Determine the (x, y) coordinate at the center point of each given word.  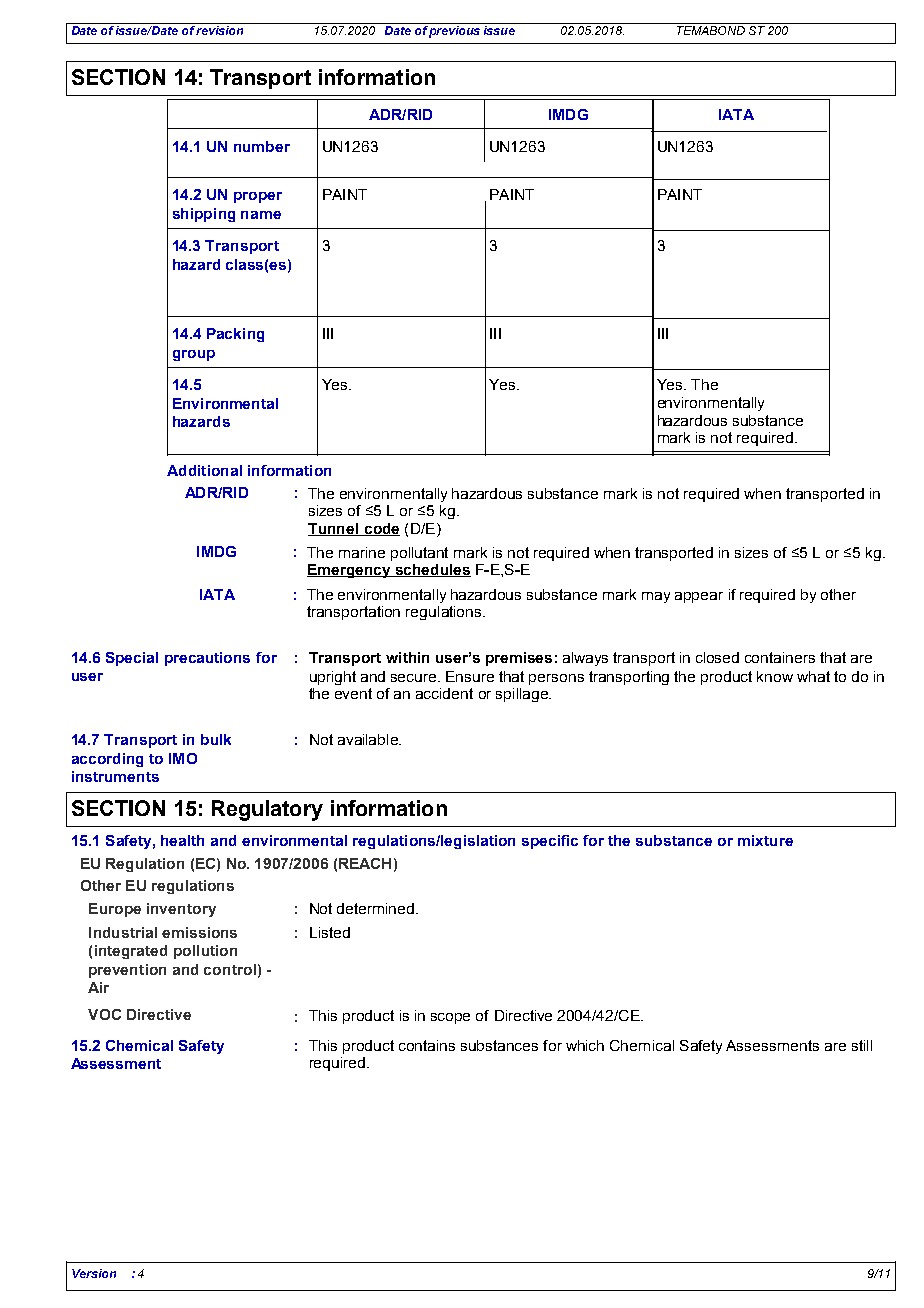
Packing (235, 335)
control (230, 969)
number (262, 146)
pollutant (419, 554)
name (261, 215)
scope (450, 1018)
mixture (765, 840)
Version (94, 1273)
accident (444, 693)
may (656, 597)
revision (220, 29)
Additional (204, 470)
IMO (183, 758)
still (862, 1045)
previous (455, 30)
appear (699, 597)
